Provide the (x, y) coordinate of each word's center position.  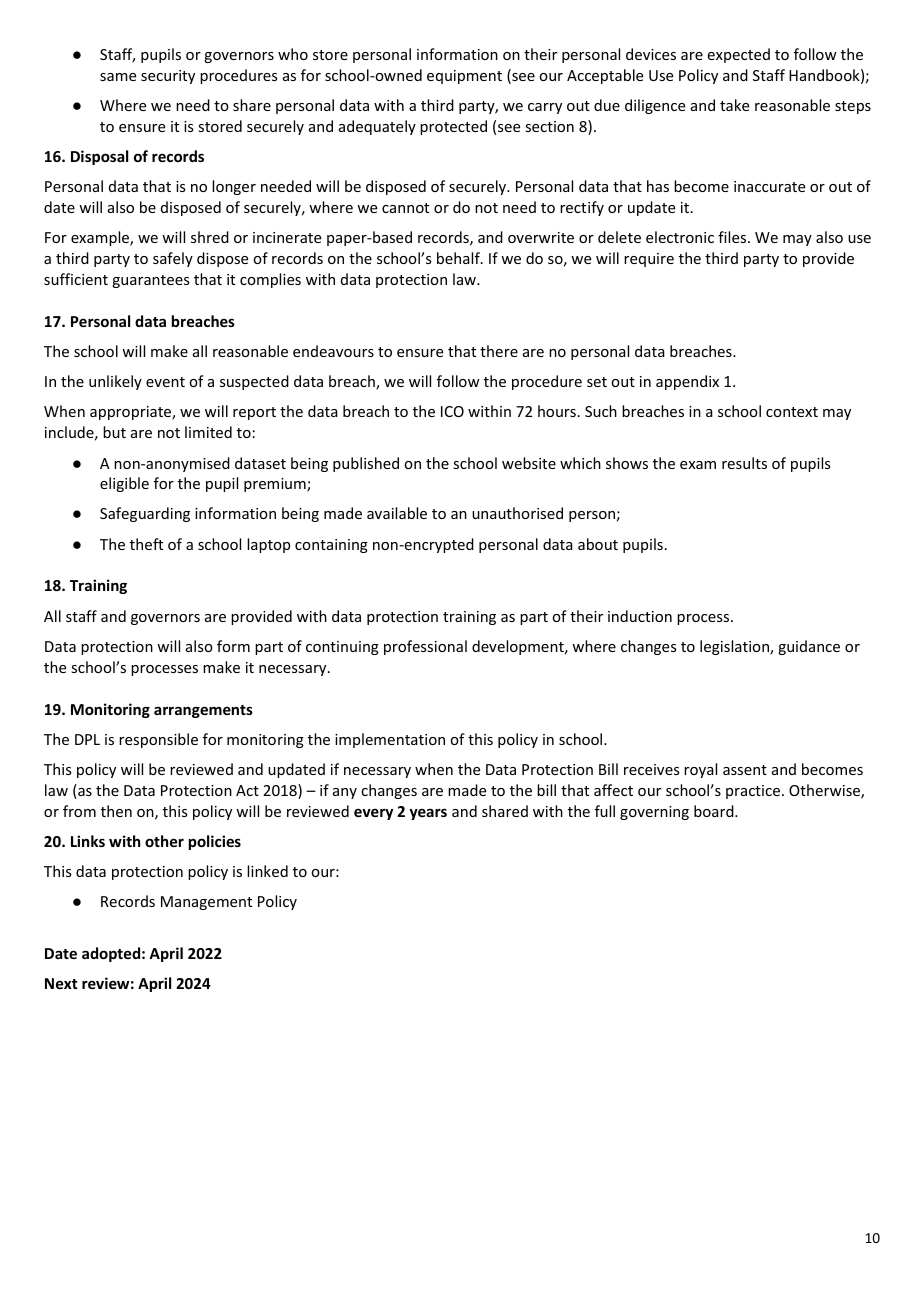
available (397, 513)
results (744, 463)
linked (267, 871)
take (734, 105)
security (168, 77)
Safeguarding (145, 514)
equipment (464, 77)
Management (206, 903)
